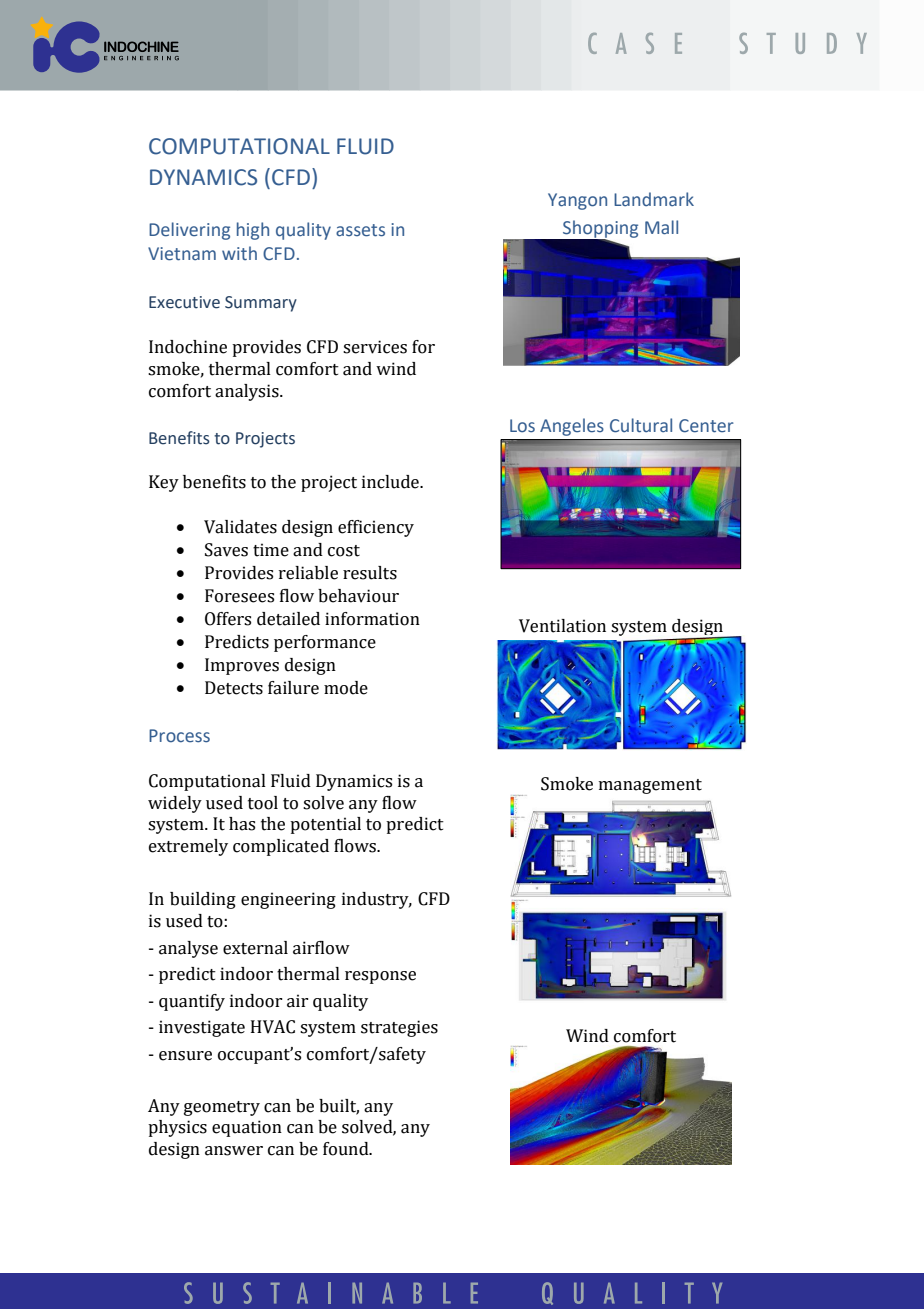  Describe the element at coordinates (661, 227) in the page. I see `Mall` at that location.
